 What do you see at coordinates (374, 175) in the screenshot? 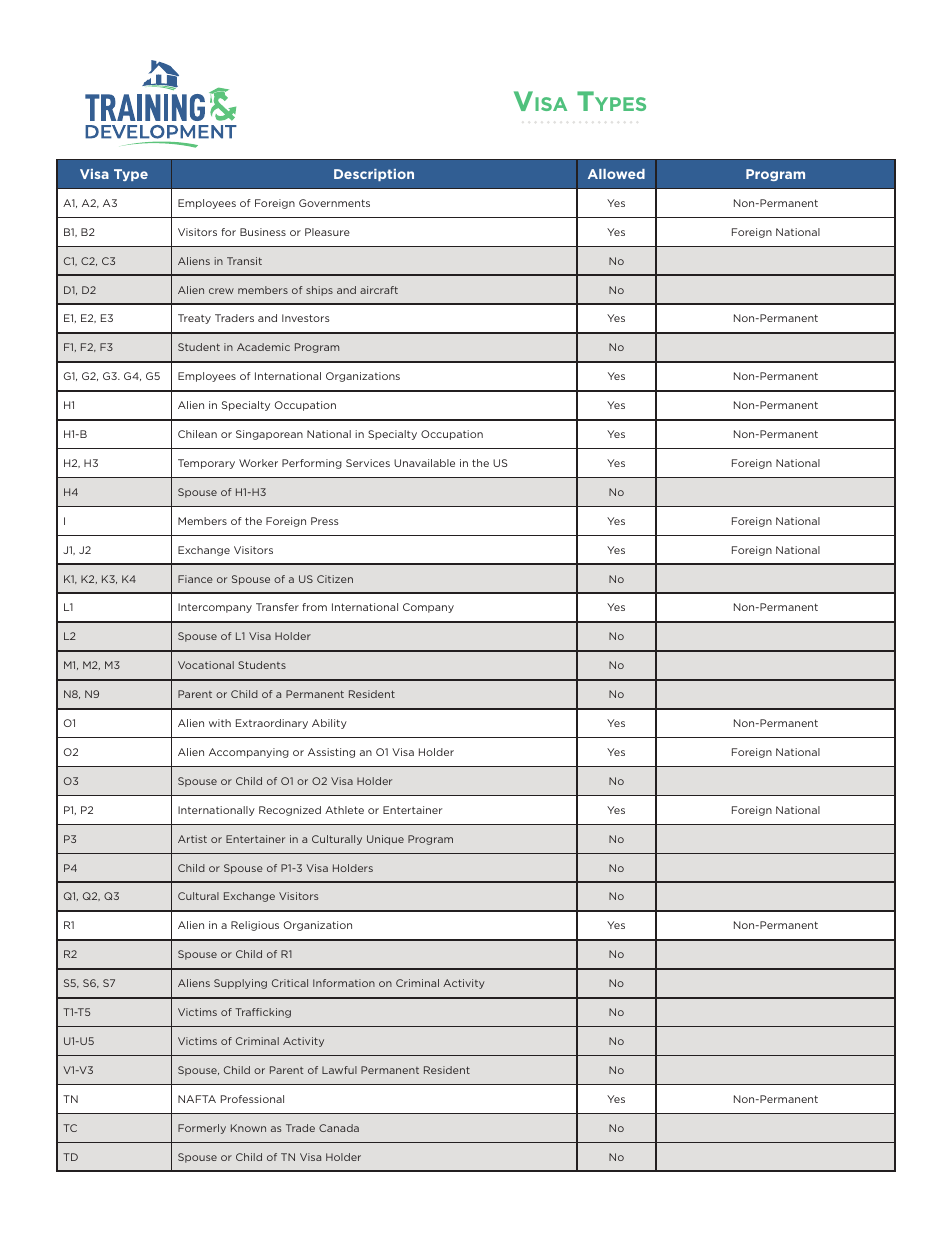
I see `Description` at bounding box center [374, 175].
